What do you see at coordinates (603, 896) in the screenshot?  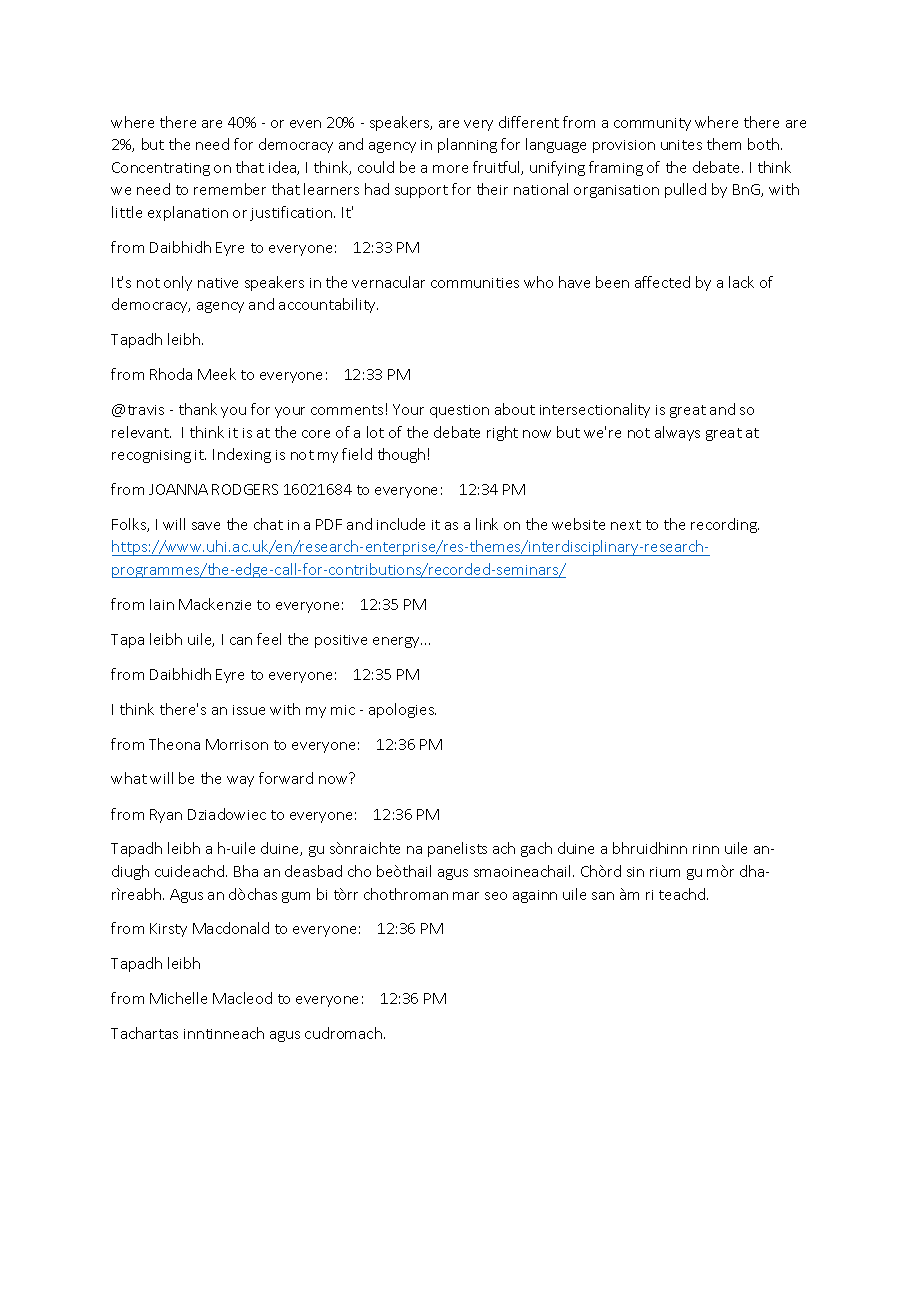 I see `san` at bounding box center [603, 896].
